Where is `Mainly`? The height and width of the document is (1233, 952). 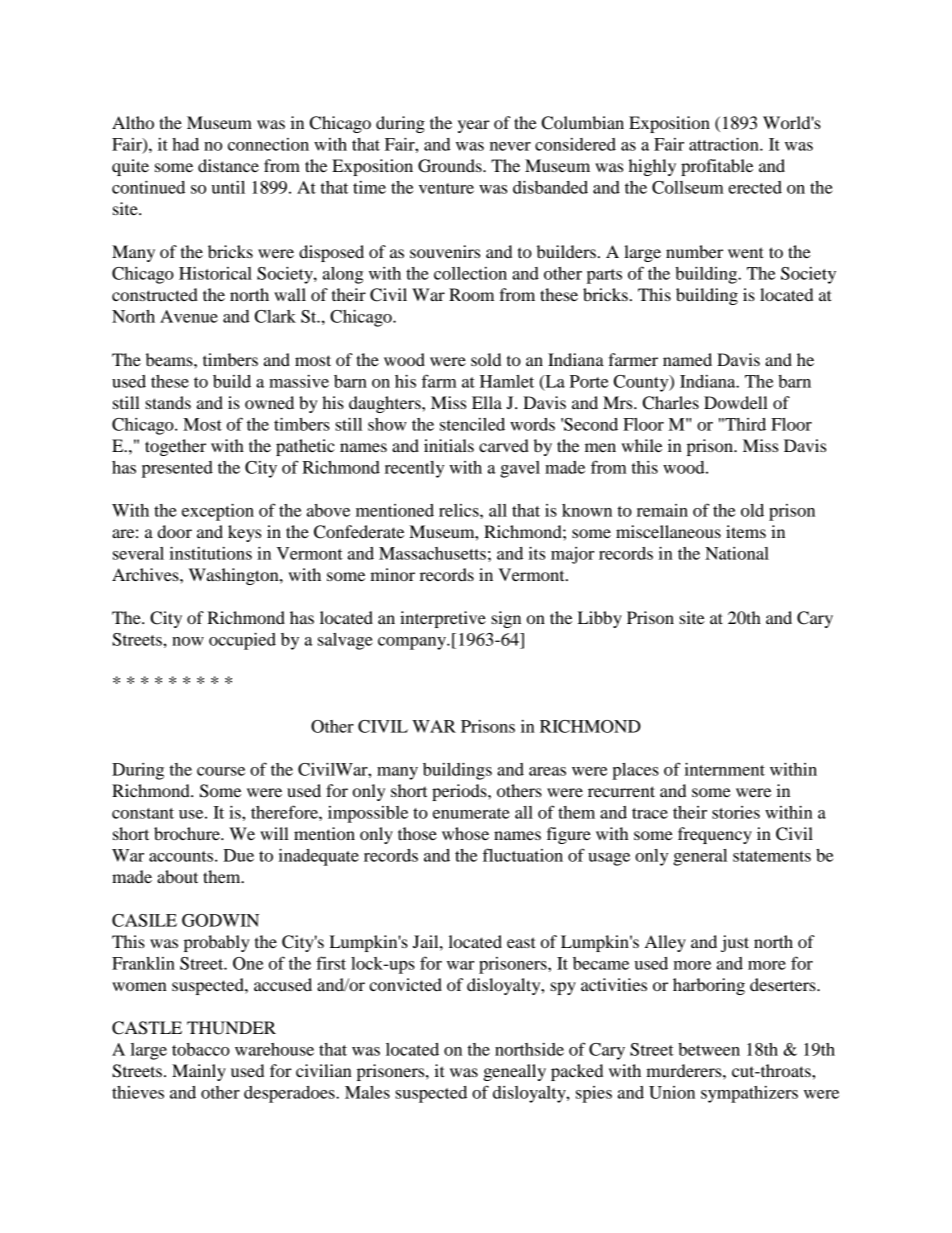 Mainly is located at coordinates (199, 1072).
